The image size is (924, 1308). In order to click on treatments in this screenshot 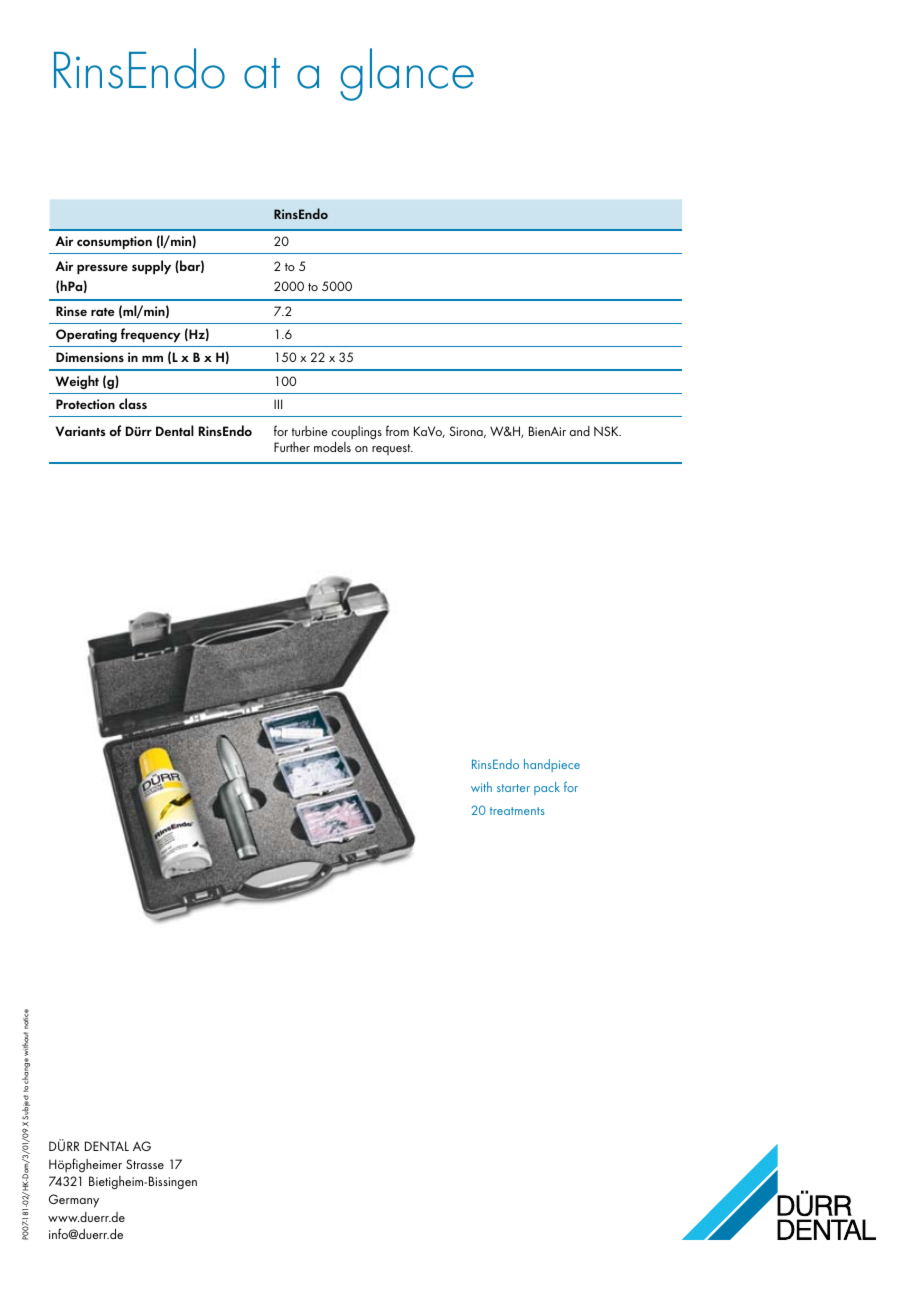, I will do `click(517, 811)`.
